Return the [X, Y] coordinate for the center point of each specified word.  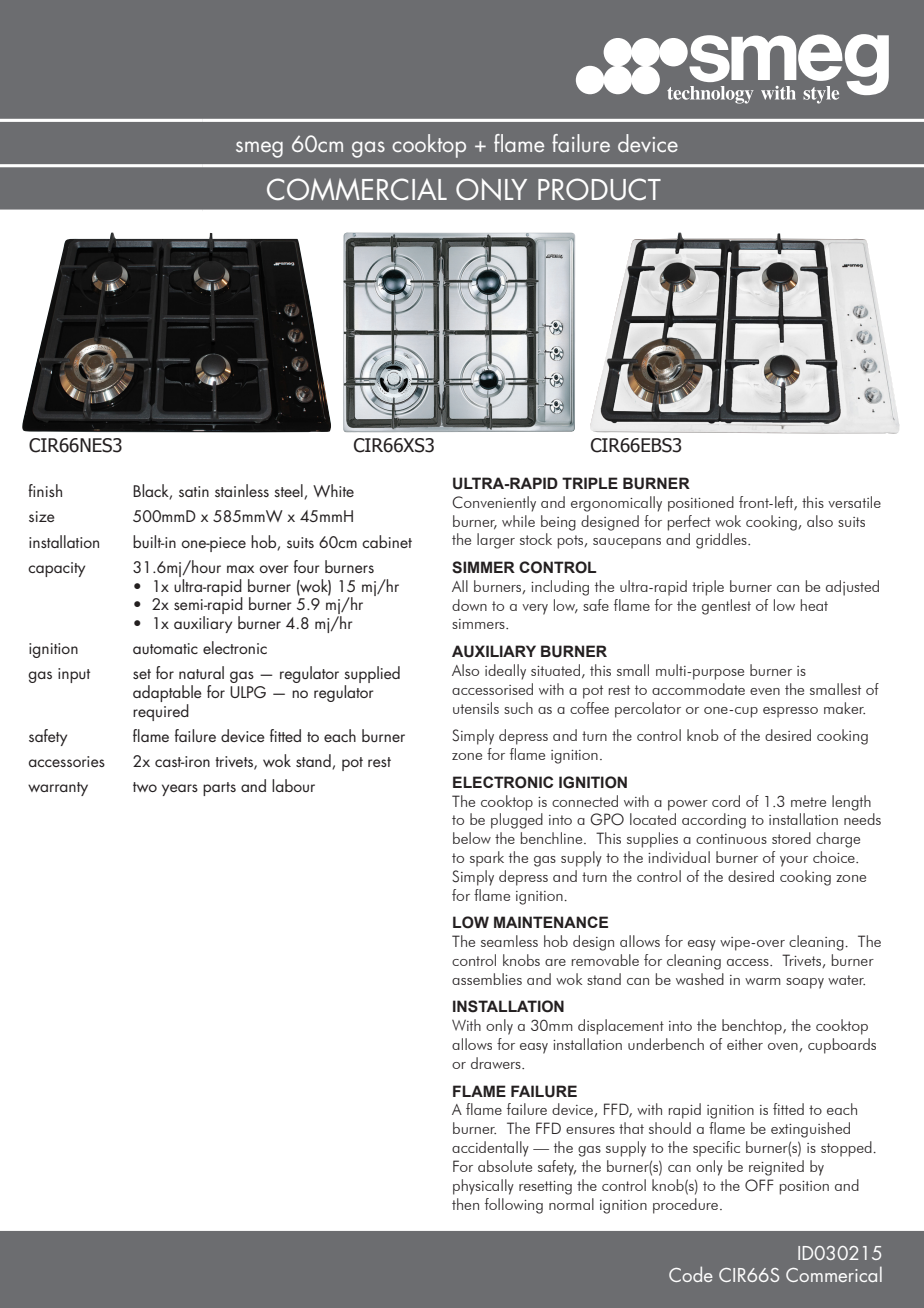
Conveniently [494, 504]
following [514, 1206]
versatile [854, 502]
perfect [689, 523]
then [465, 1204]
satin [194, 491]
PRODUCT [599, 189]
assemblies [487, 979]
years [180, 790]
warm [763, 981]
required [161, 711]
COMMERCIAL [357, 189]
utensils [476, 708]
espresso [790, 712]
